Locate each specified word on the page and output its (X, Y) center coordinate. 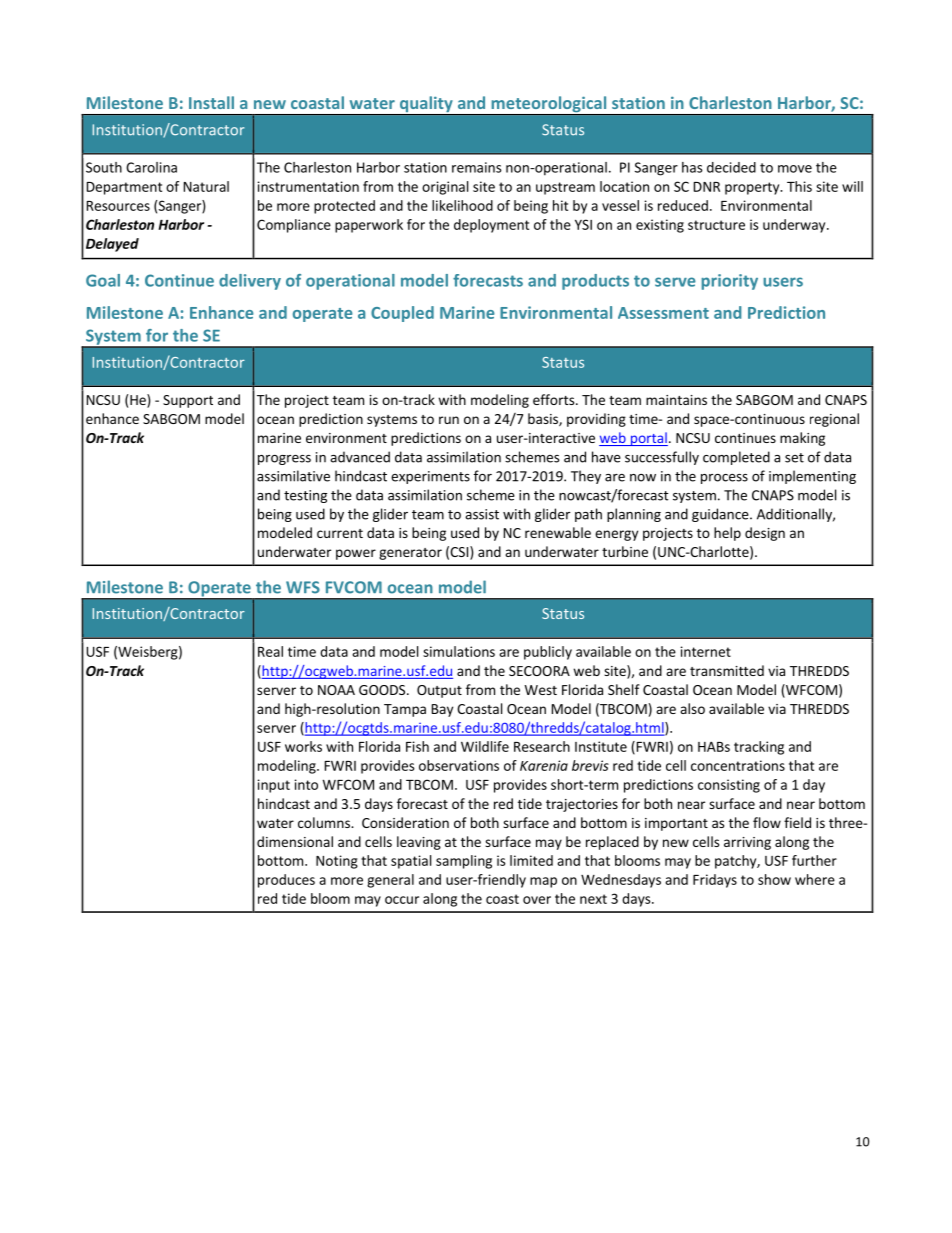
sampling (464, 862)
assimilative (293, 476)
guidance (721, 515)
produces (286, 881)
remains (477, 167)
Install (211, 102)
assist (482, 514)
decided (731, 167)
